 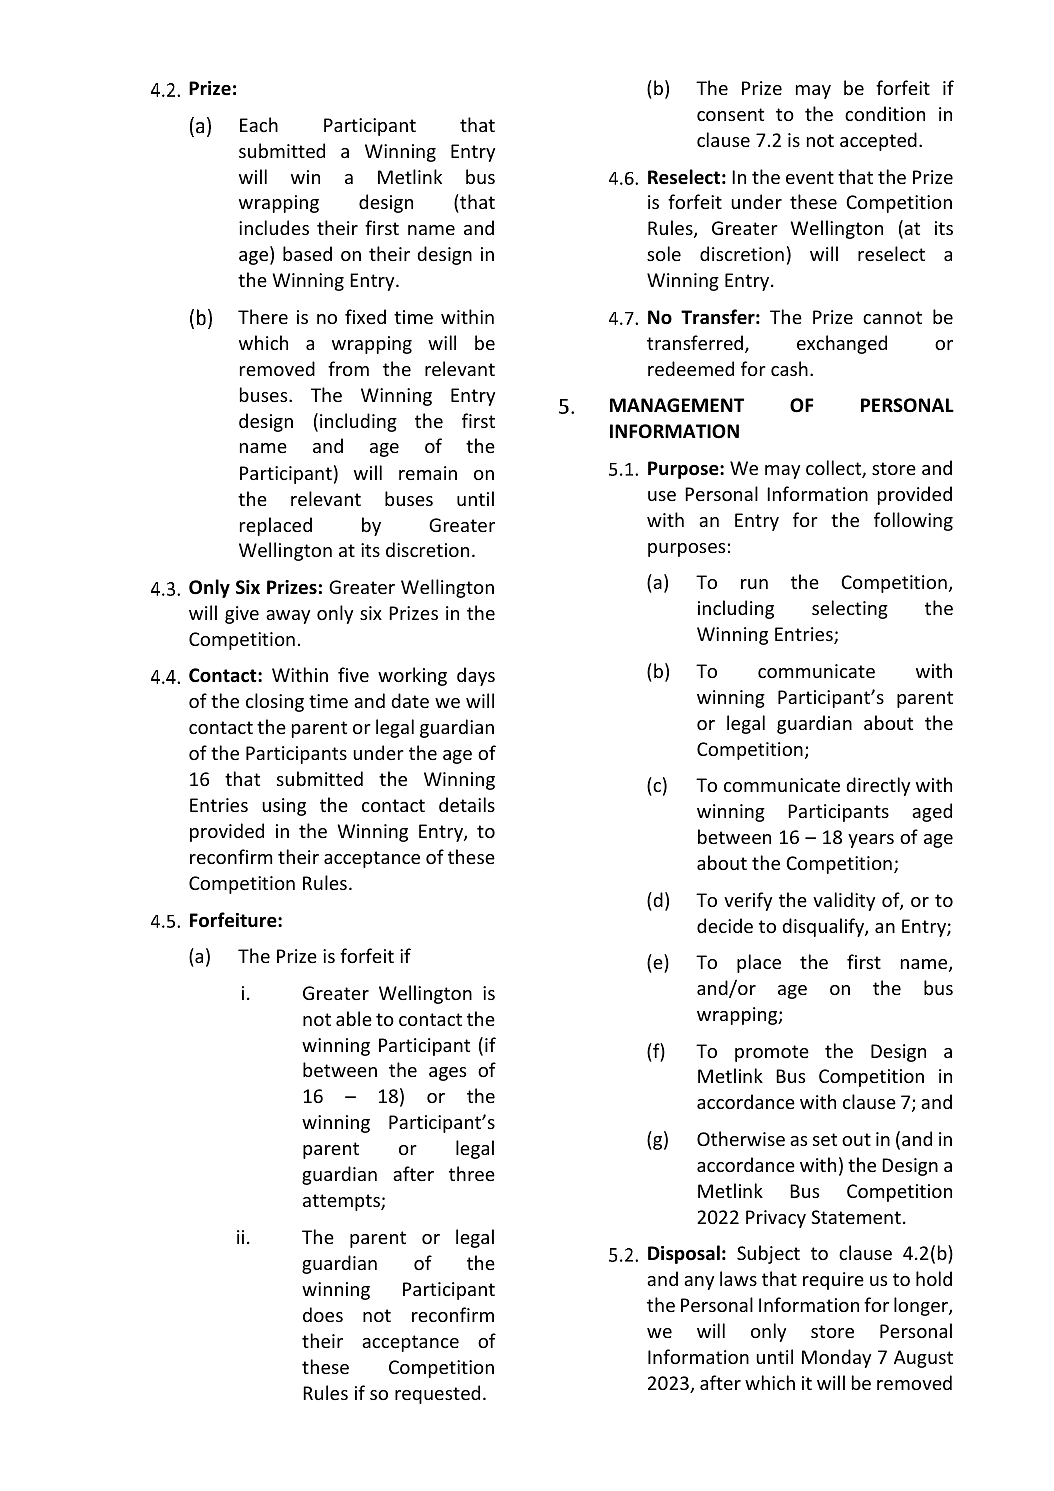 I want to click on sole, so click(x=664, y=253).
